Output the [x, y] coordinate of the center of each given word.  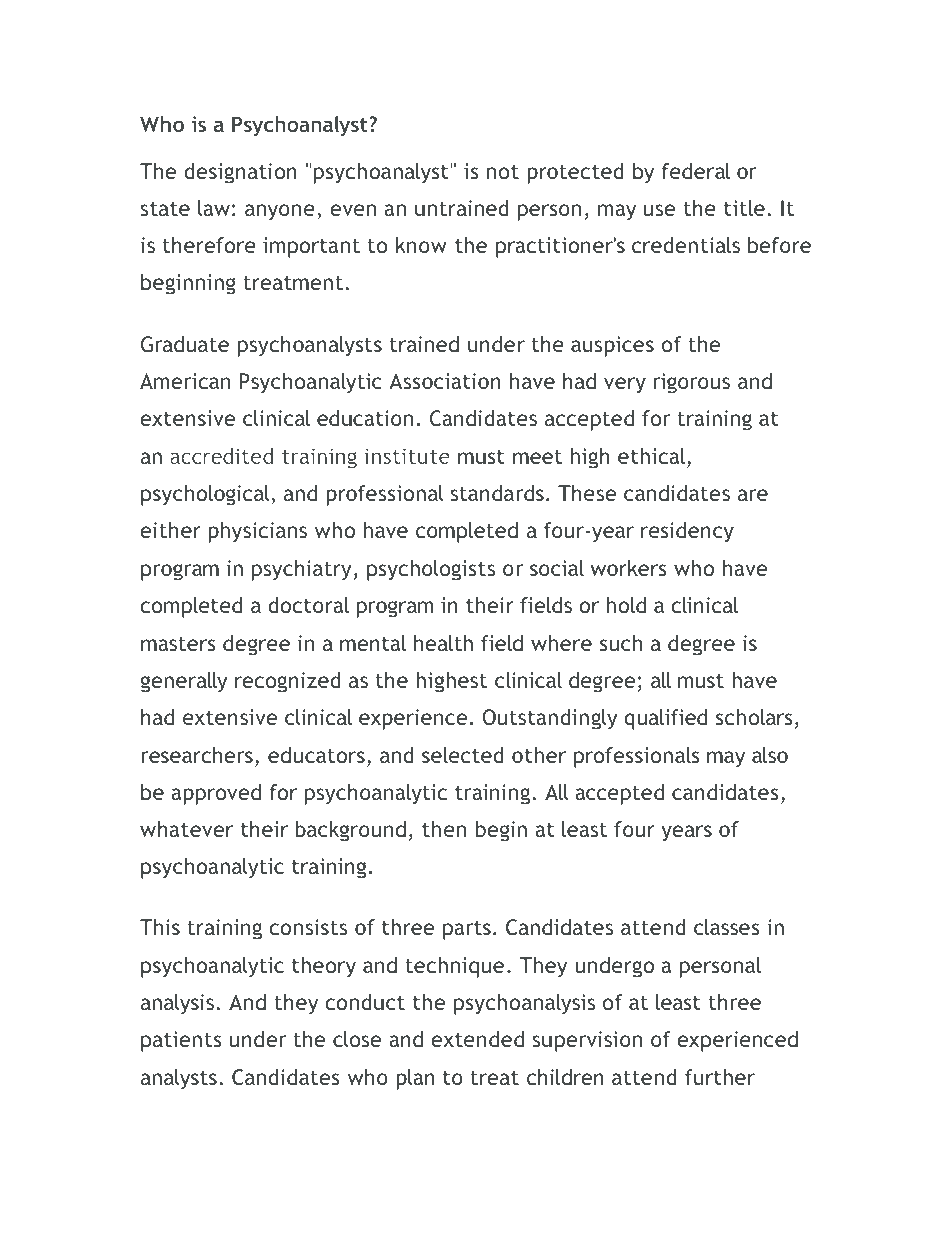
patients [181, 1041]
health [443, 643]
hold [626, 605]
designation [240, 173]
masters [178, 643]
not [503, 172]
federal [695, 171]
